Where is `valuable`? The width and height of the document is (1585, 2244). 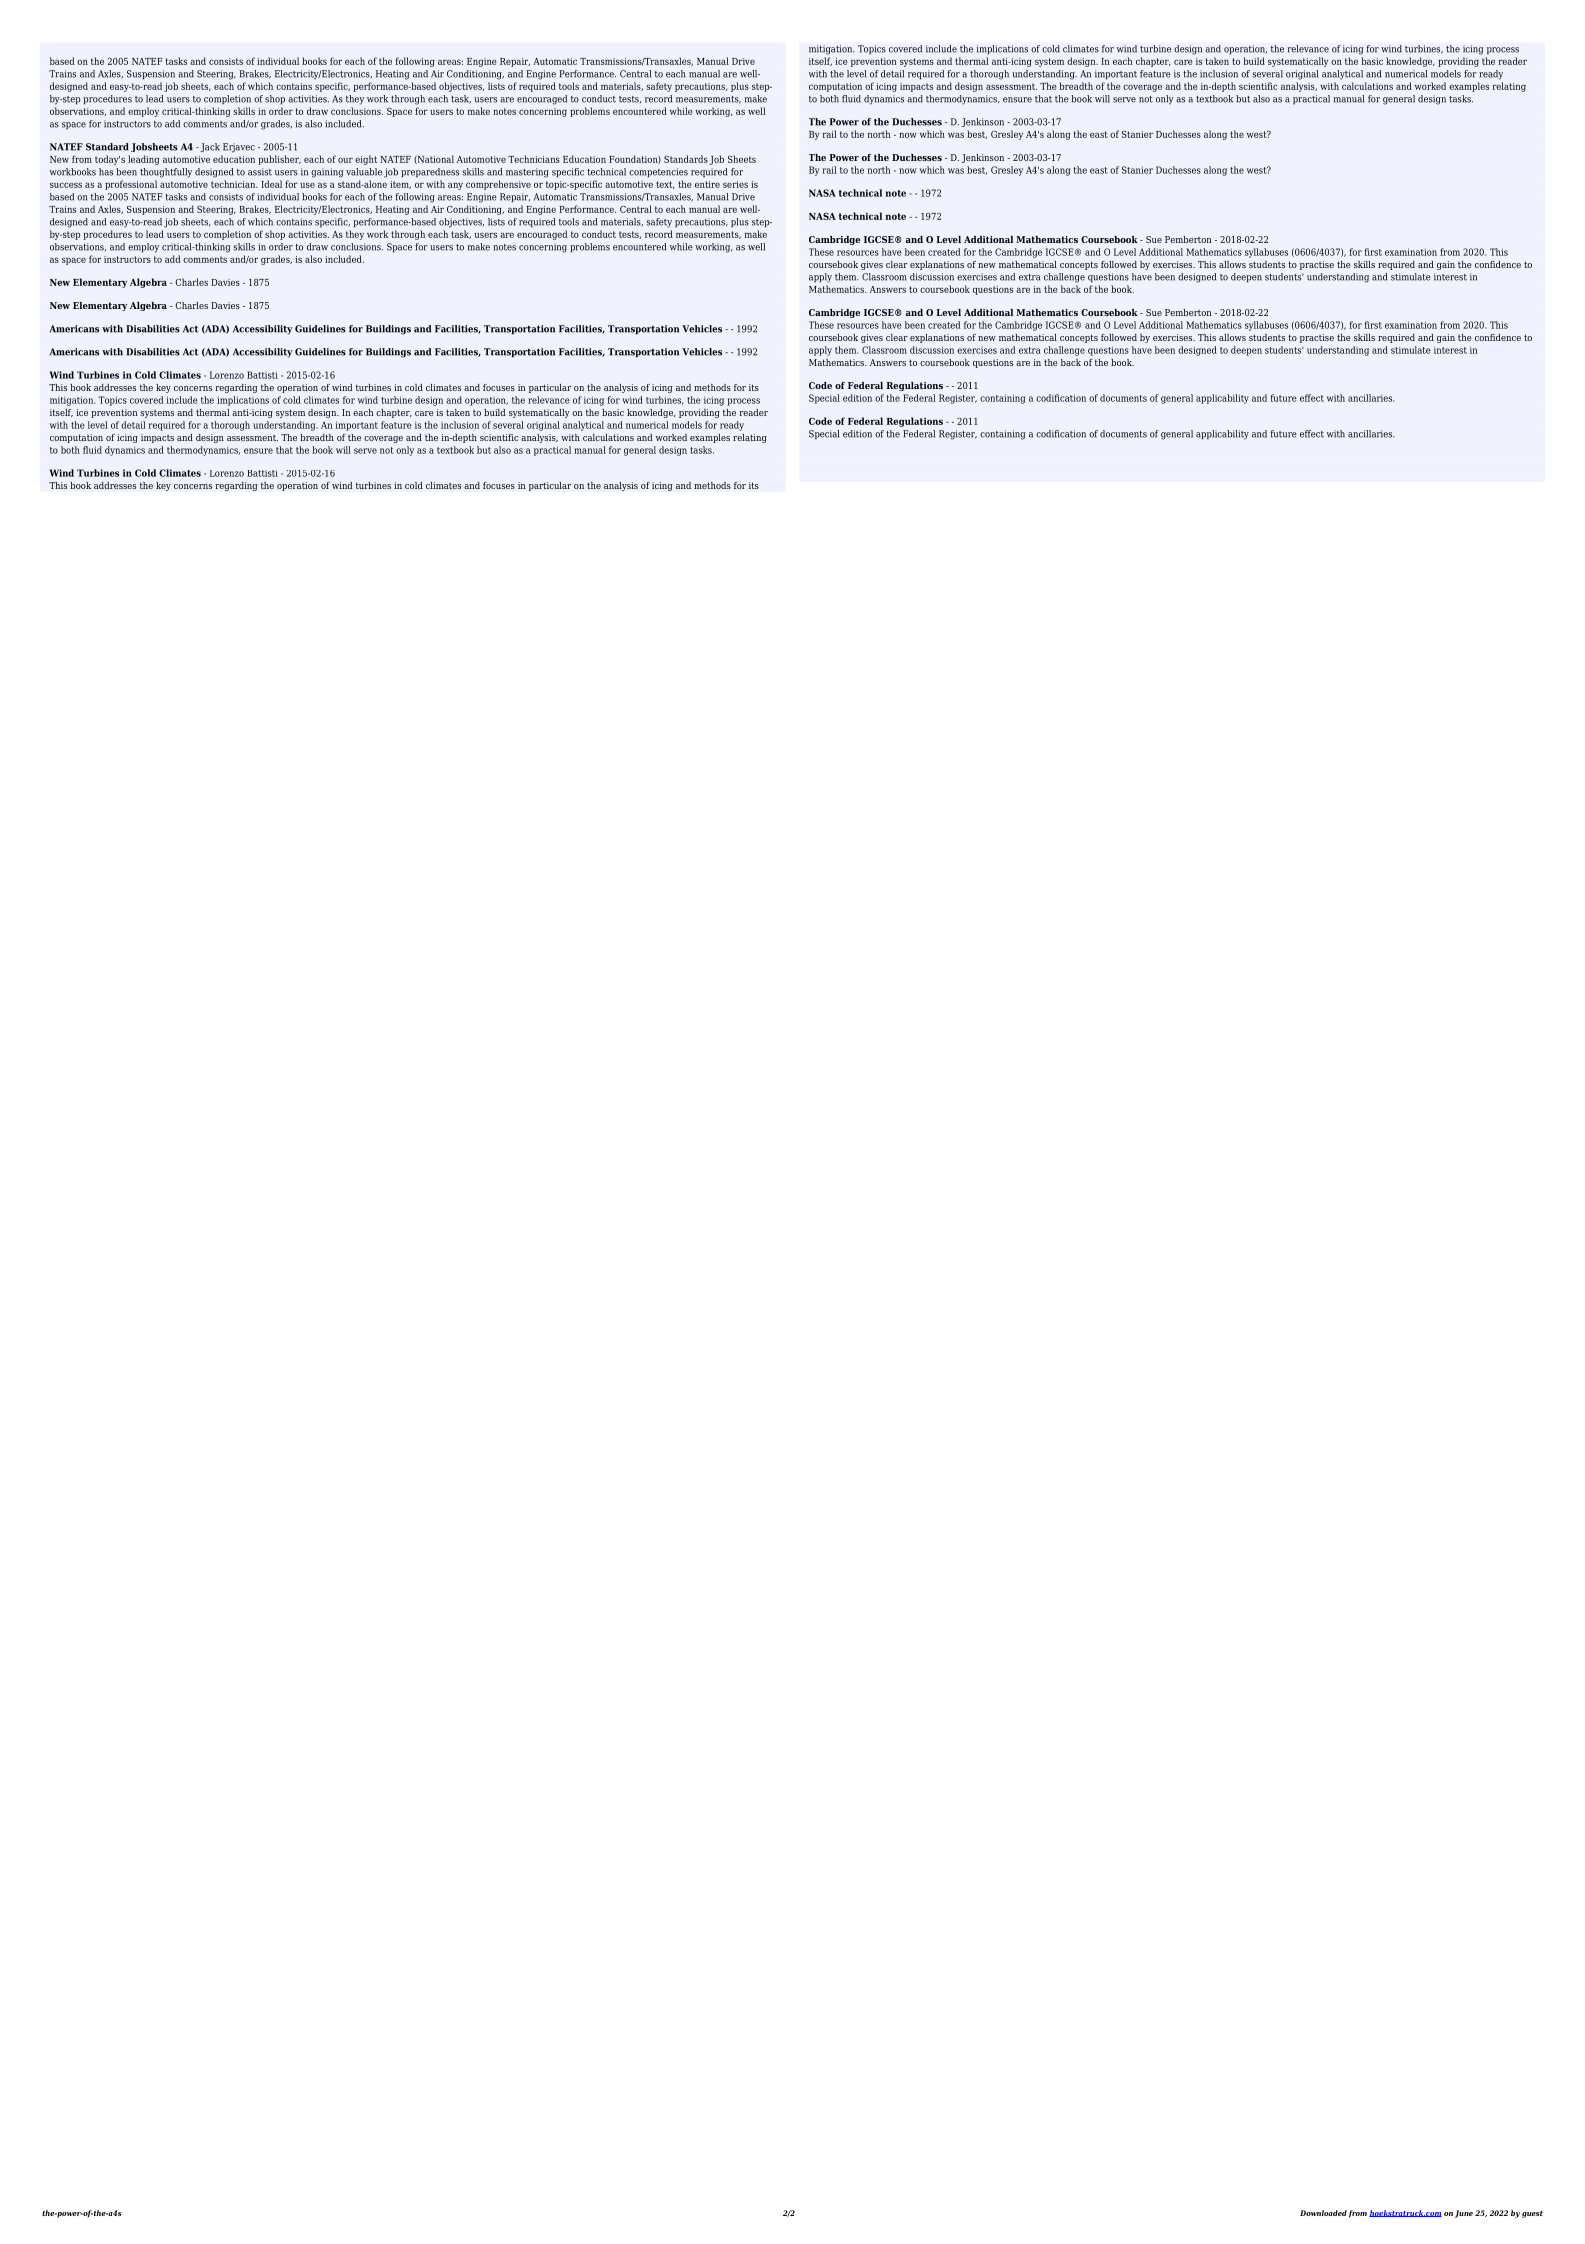
valuable is located at coordinates (364, 172).
